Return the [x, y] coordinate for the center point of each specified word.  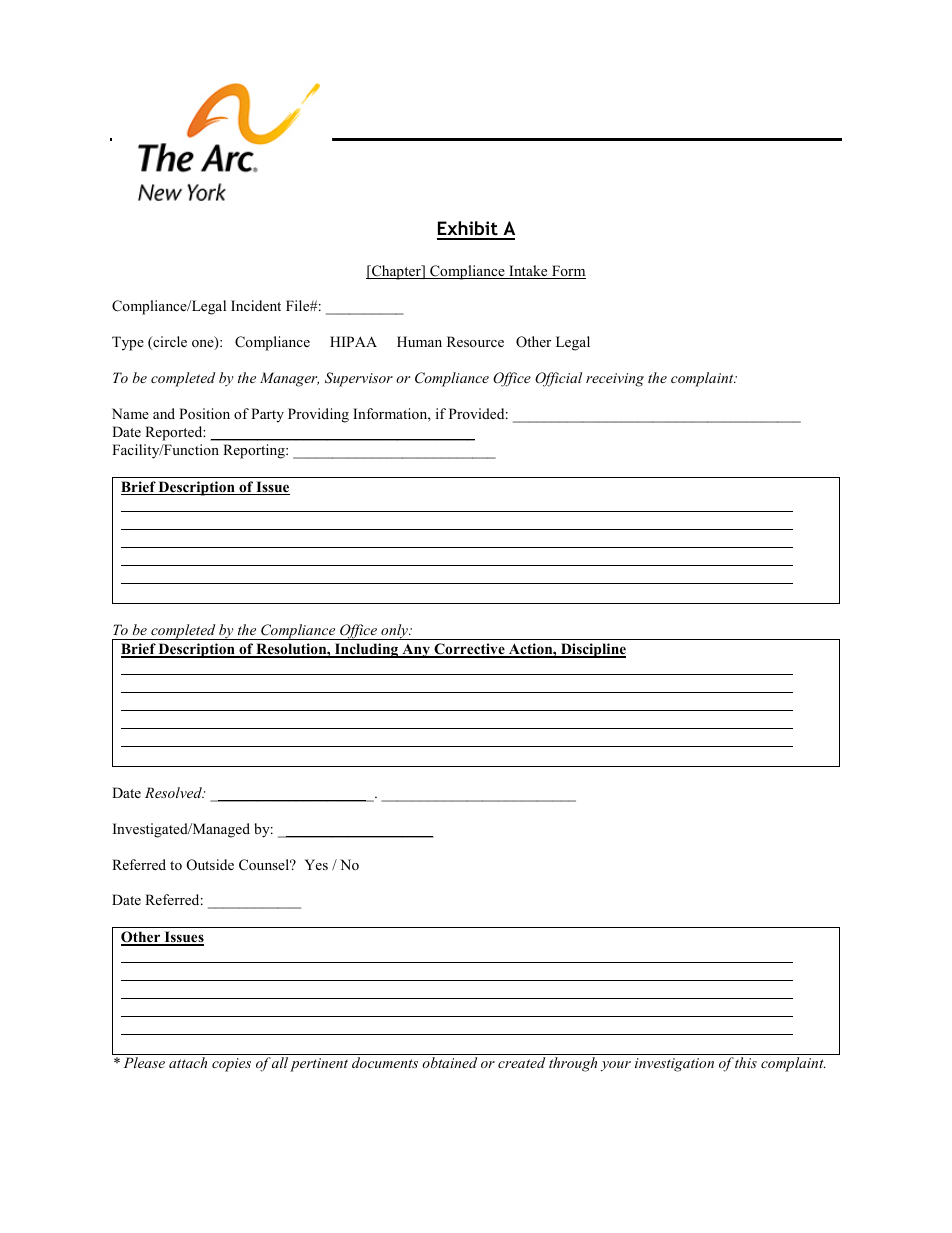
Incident [256, 305]
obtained [449, 1062]
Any [416, 651]
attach [188, 1062]
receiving [615, 380]
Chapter [396, 272]
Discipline [592, 650]
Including [367, 650]
